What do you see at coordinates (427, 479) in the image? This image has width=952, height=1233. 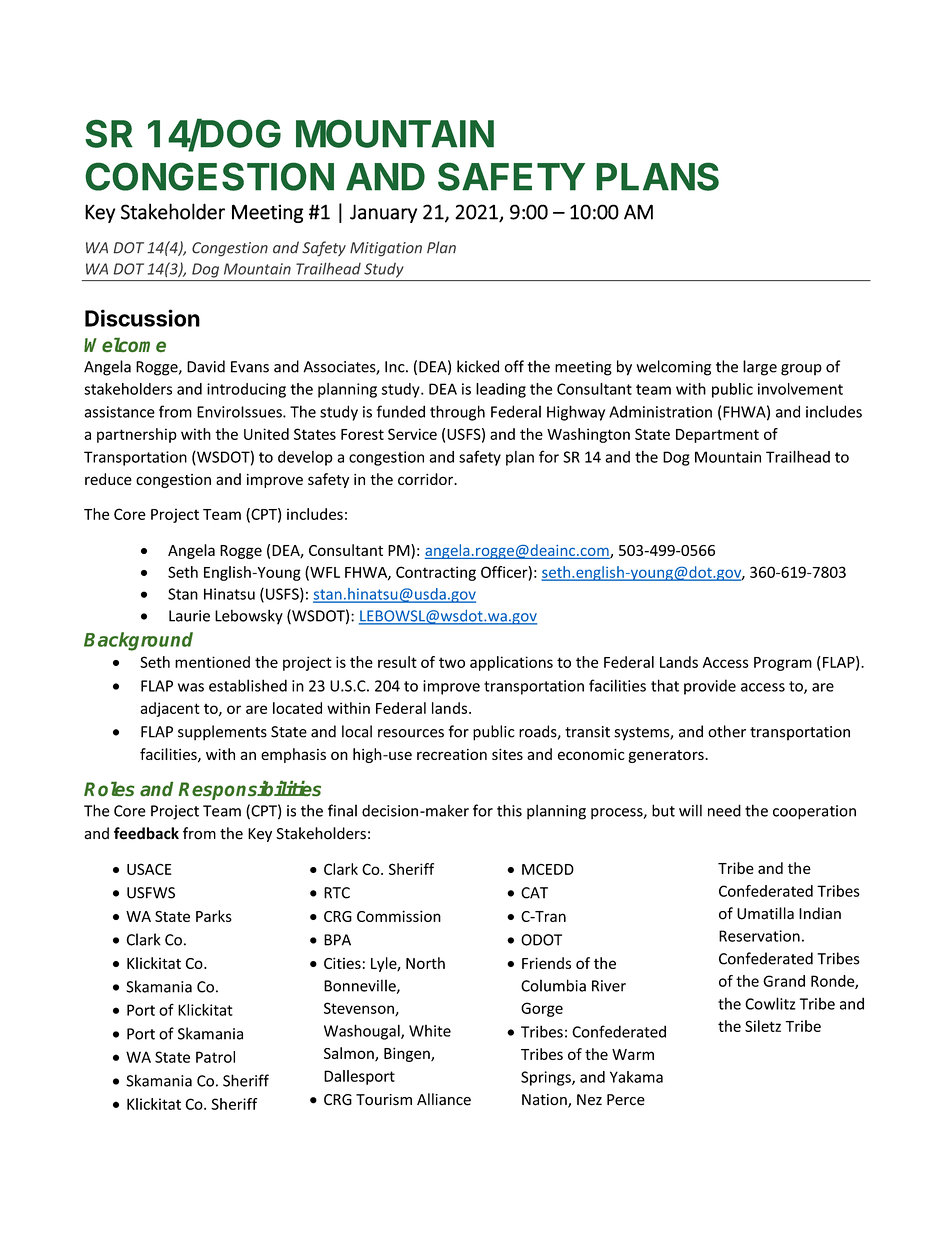 I see `corridor` at bounding box center [427, 479].
